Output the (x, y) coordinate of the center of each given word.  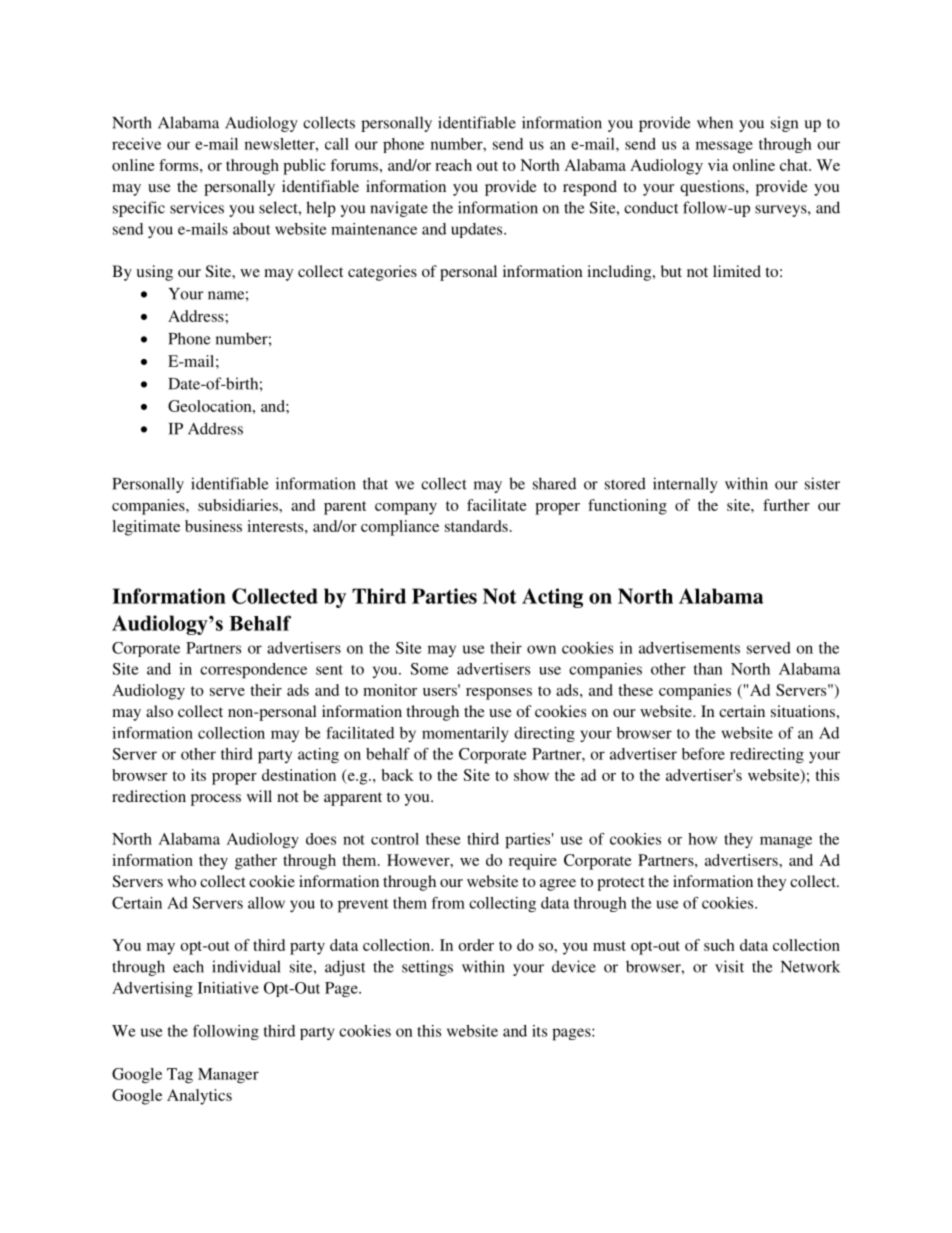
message (724, 147)
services (197, 207)
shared (554, 483)
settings (427, 968)
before (703, 754)
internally (685, 485)
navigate (399, 209)
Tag (180, 1076)
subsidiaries (239, 505)
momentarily (465, 734)
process (216, 800)
